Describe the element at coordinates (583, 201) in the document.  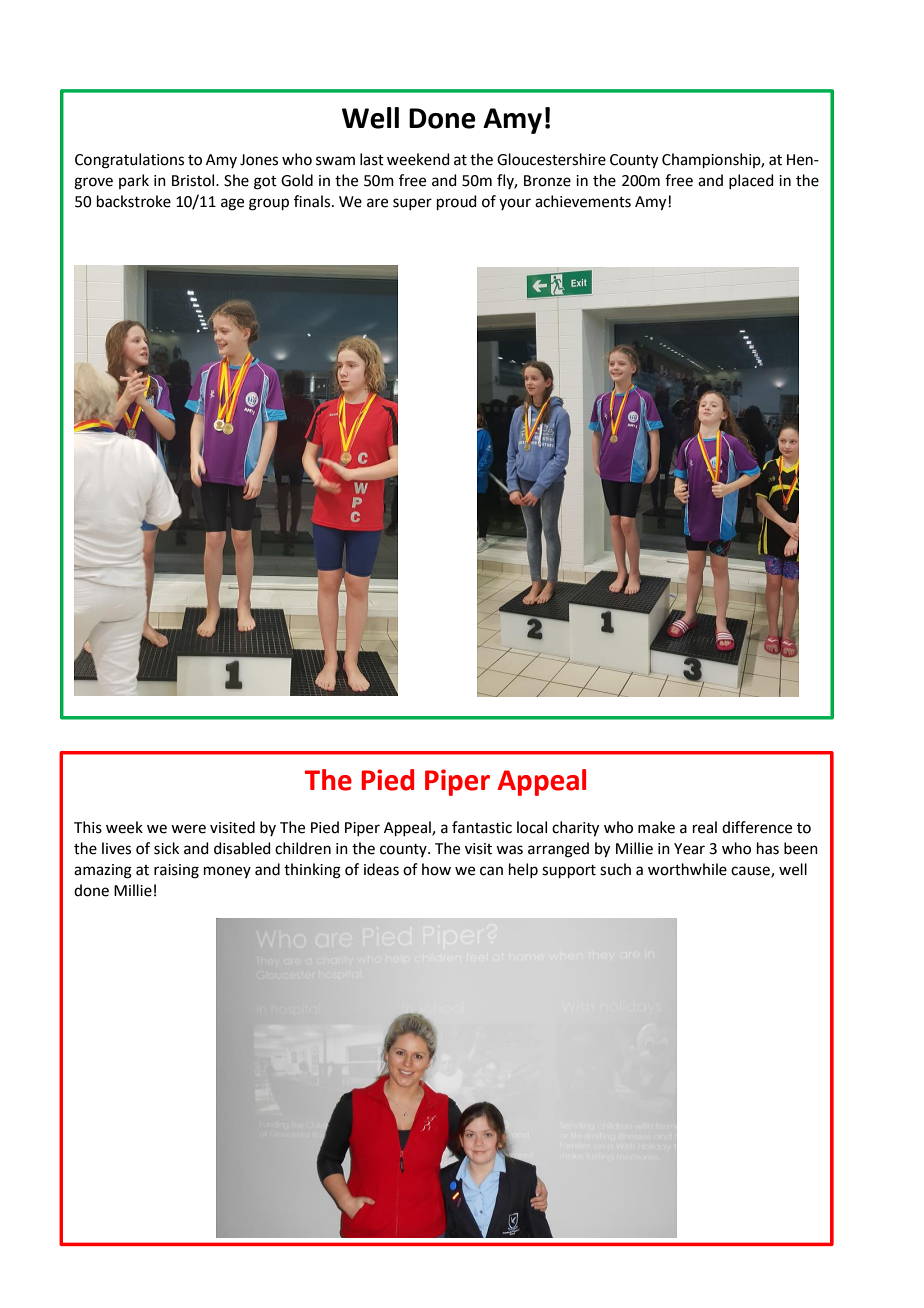
I see `achievements` at that location.
